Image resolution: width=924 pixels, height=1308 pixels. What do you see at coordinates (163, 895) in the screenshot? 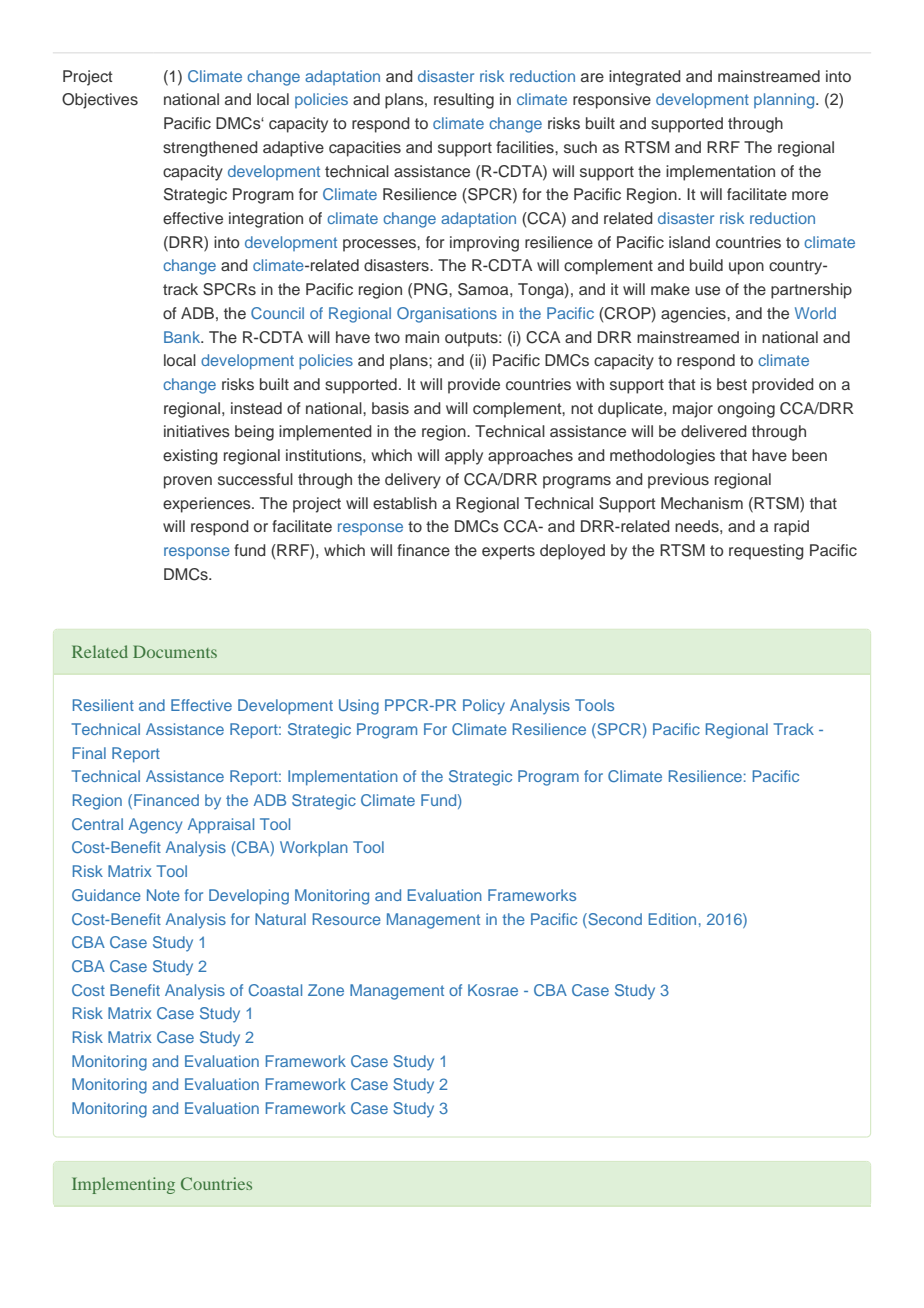
I see `Note` at bounding box center [163, 895].
